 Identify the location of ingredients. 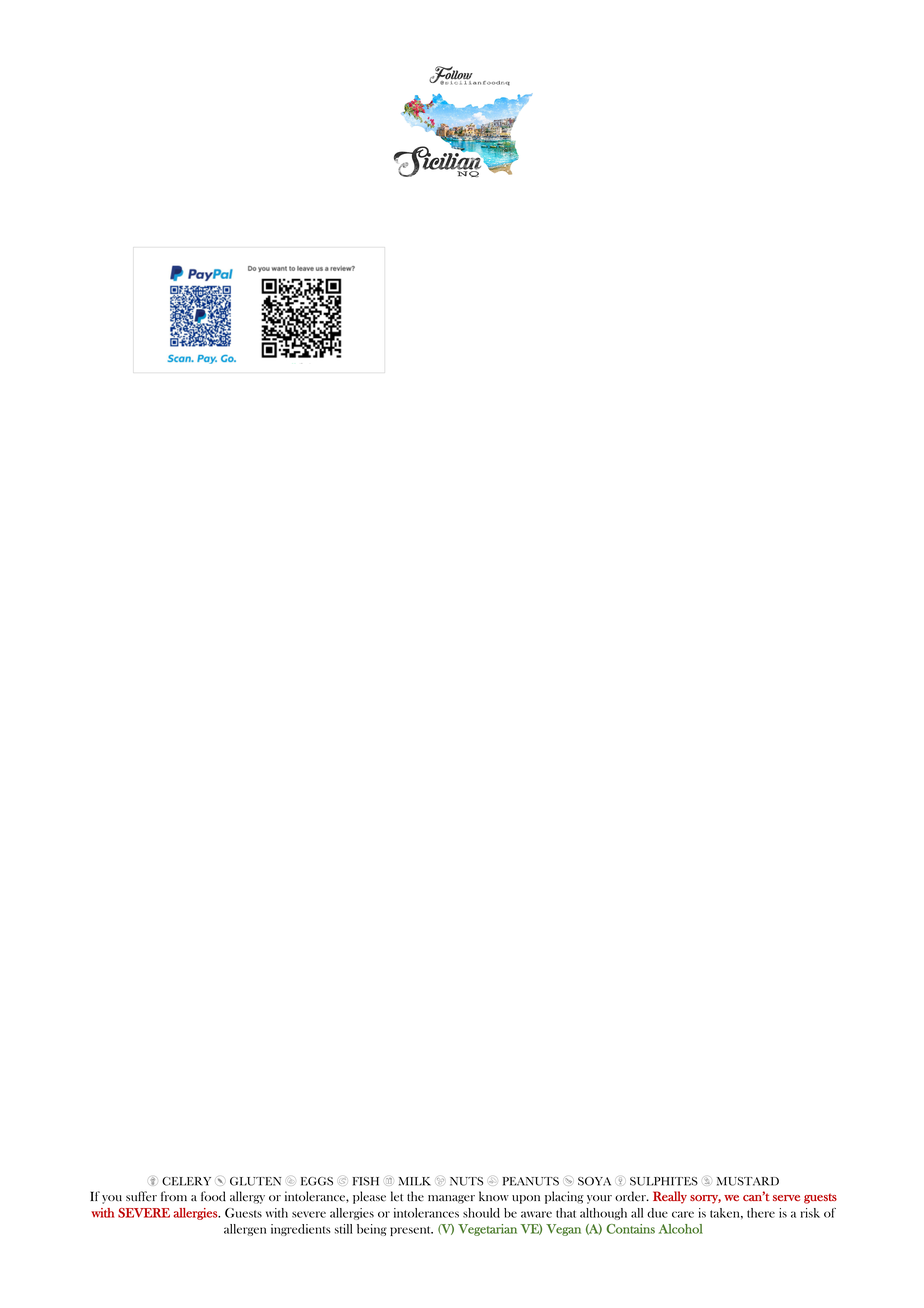
(300, 1230).
